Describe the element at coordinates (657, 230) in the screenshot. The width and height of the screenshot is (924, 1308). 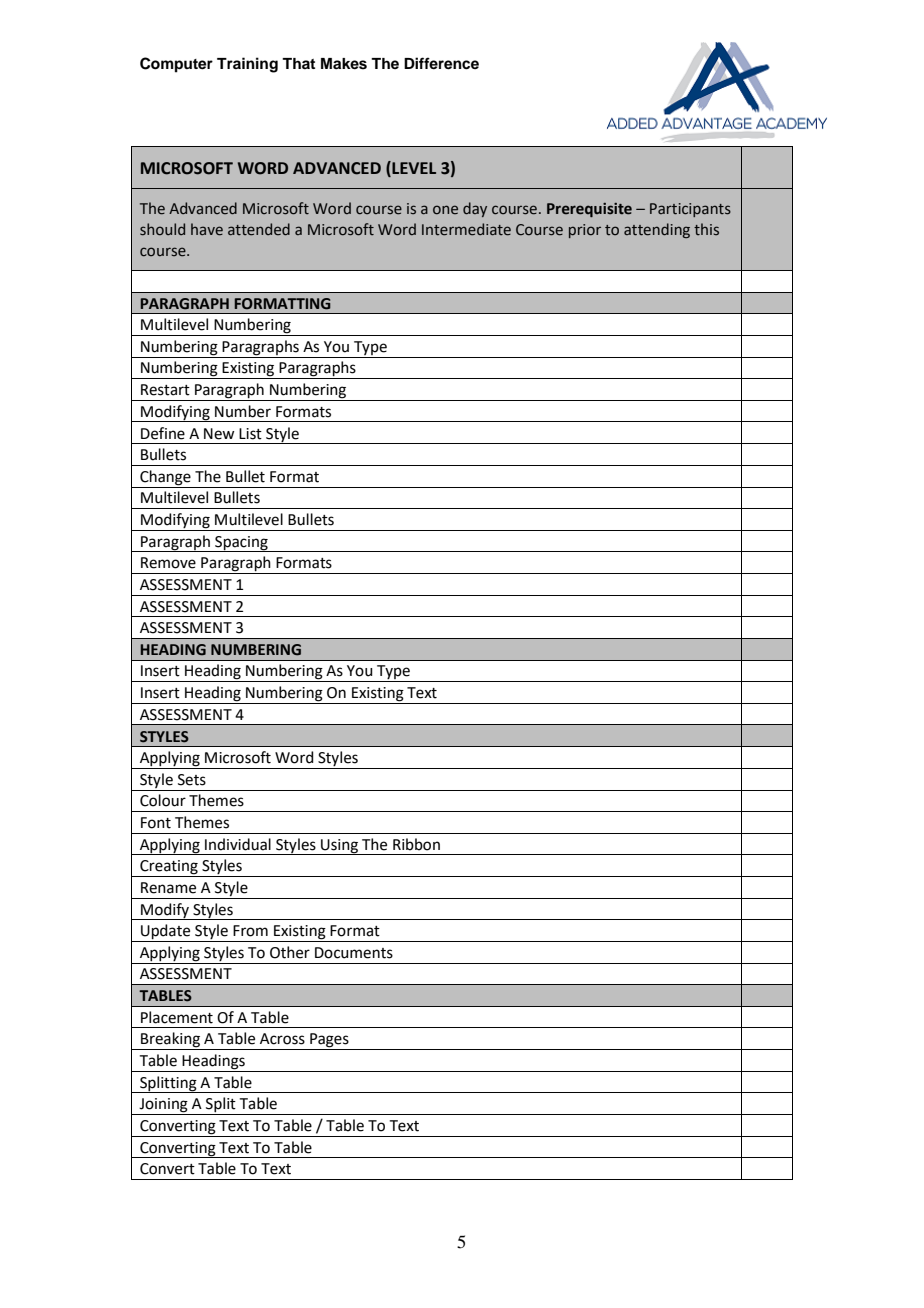
I see `attending` at that location.
